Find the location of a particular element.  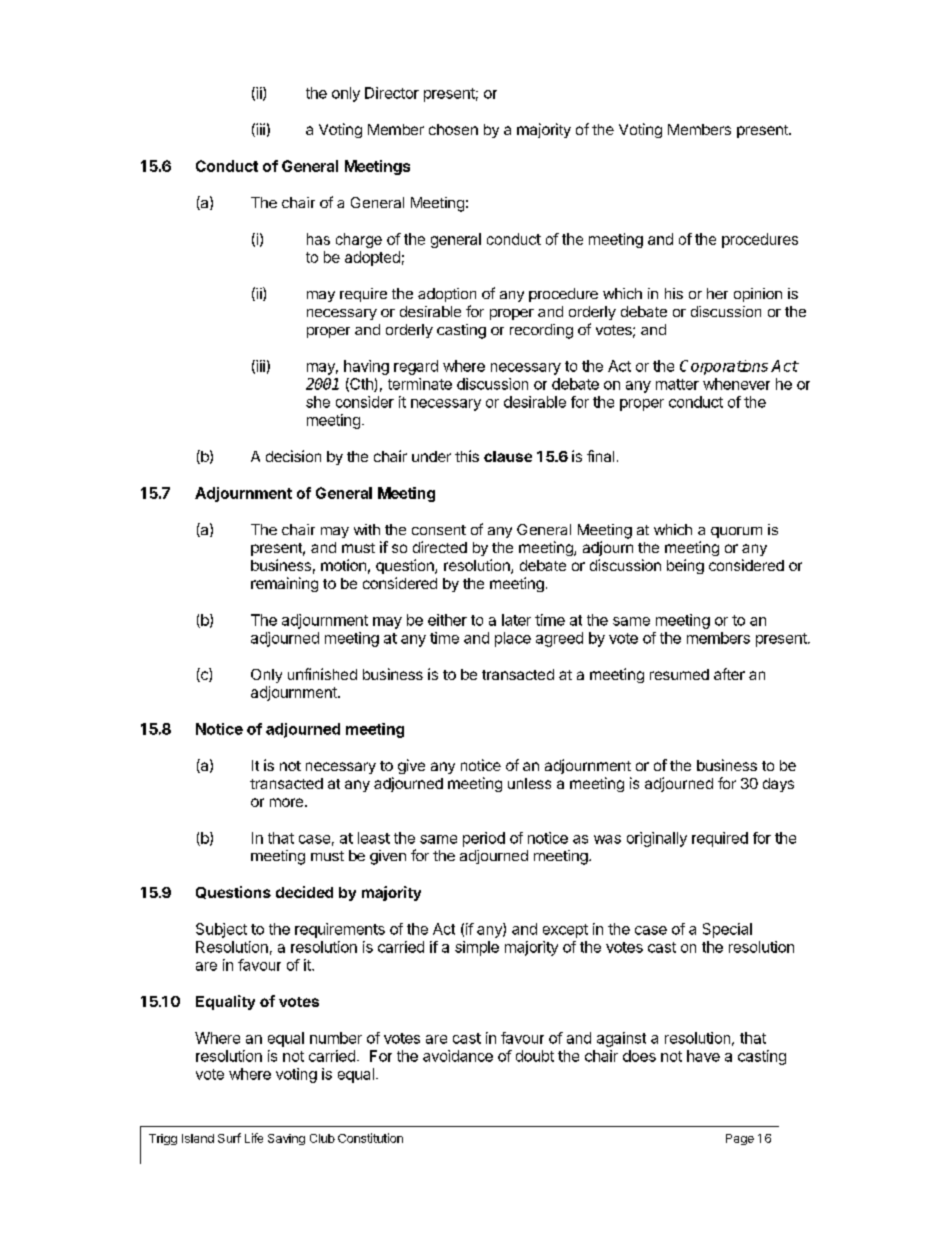

opinion is located at coordinates (758, 295).
